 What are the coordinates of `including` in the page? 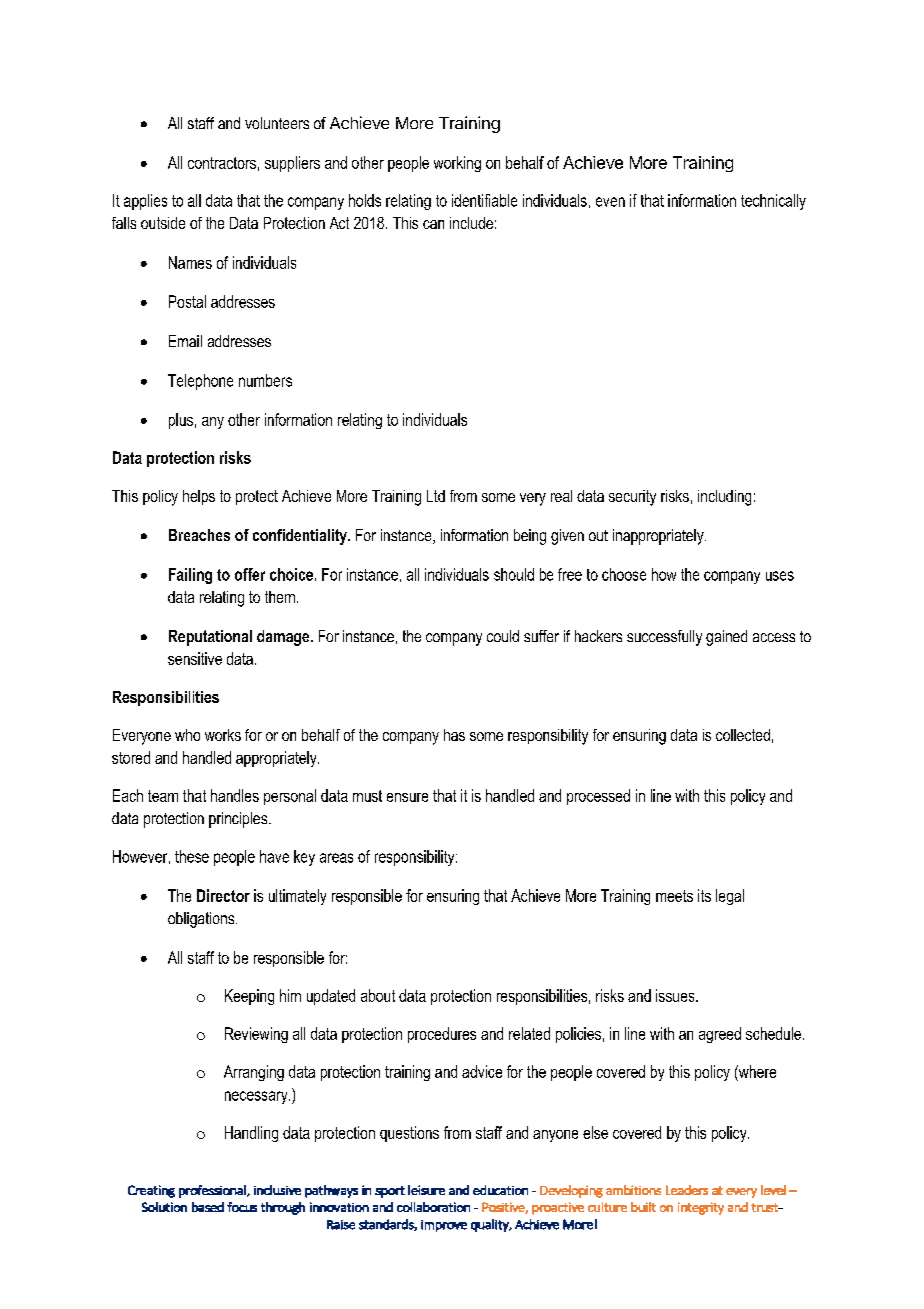 It's located at (724, 498).
